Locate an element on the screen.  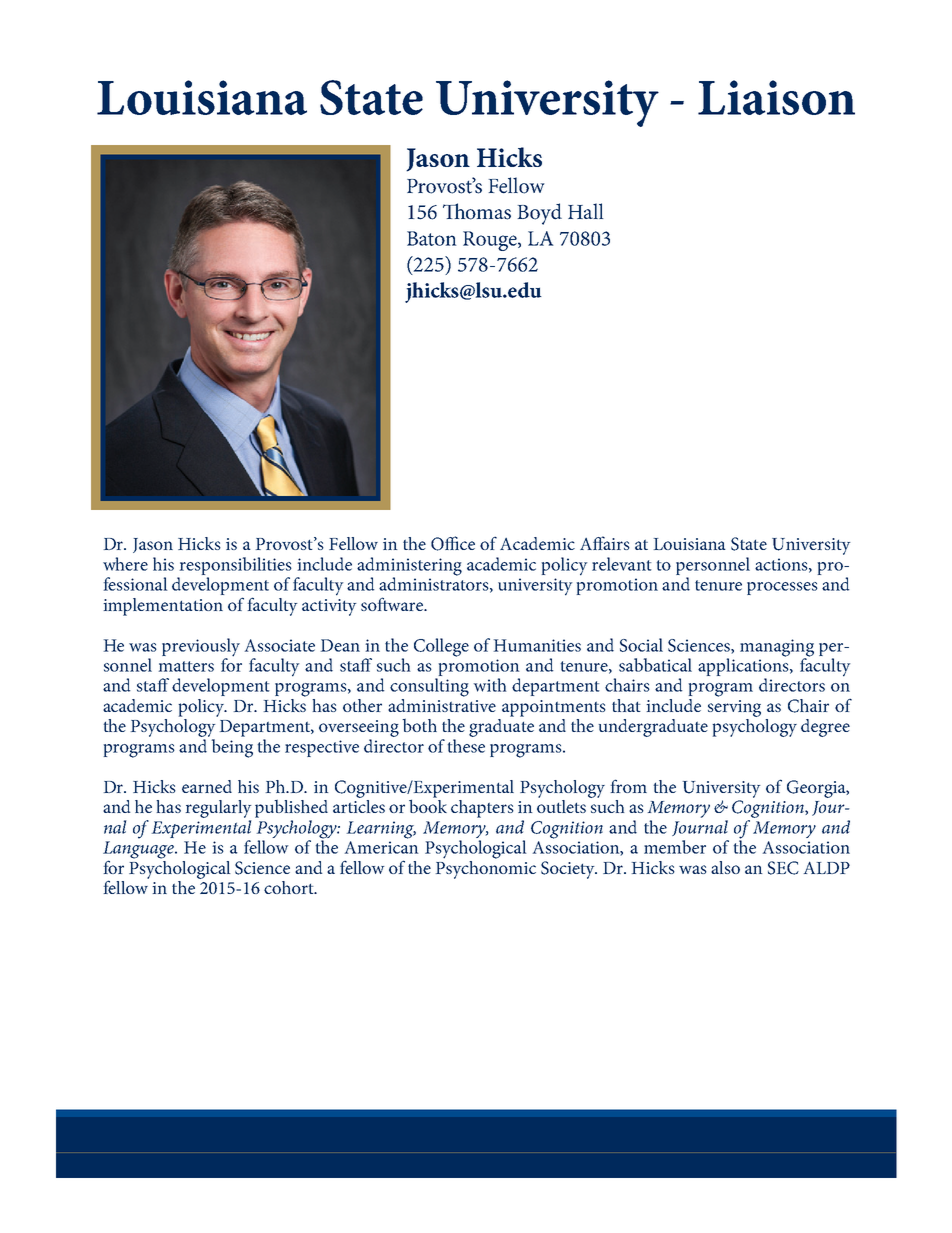
relevant is located at coordinates (622, 564).
